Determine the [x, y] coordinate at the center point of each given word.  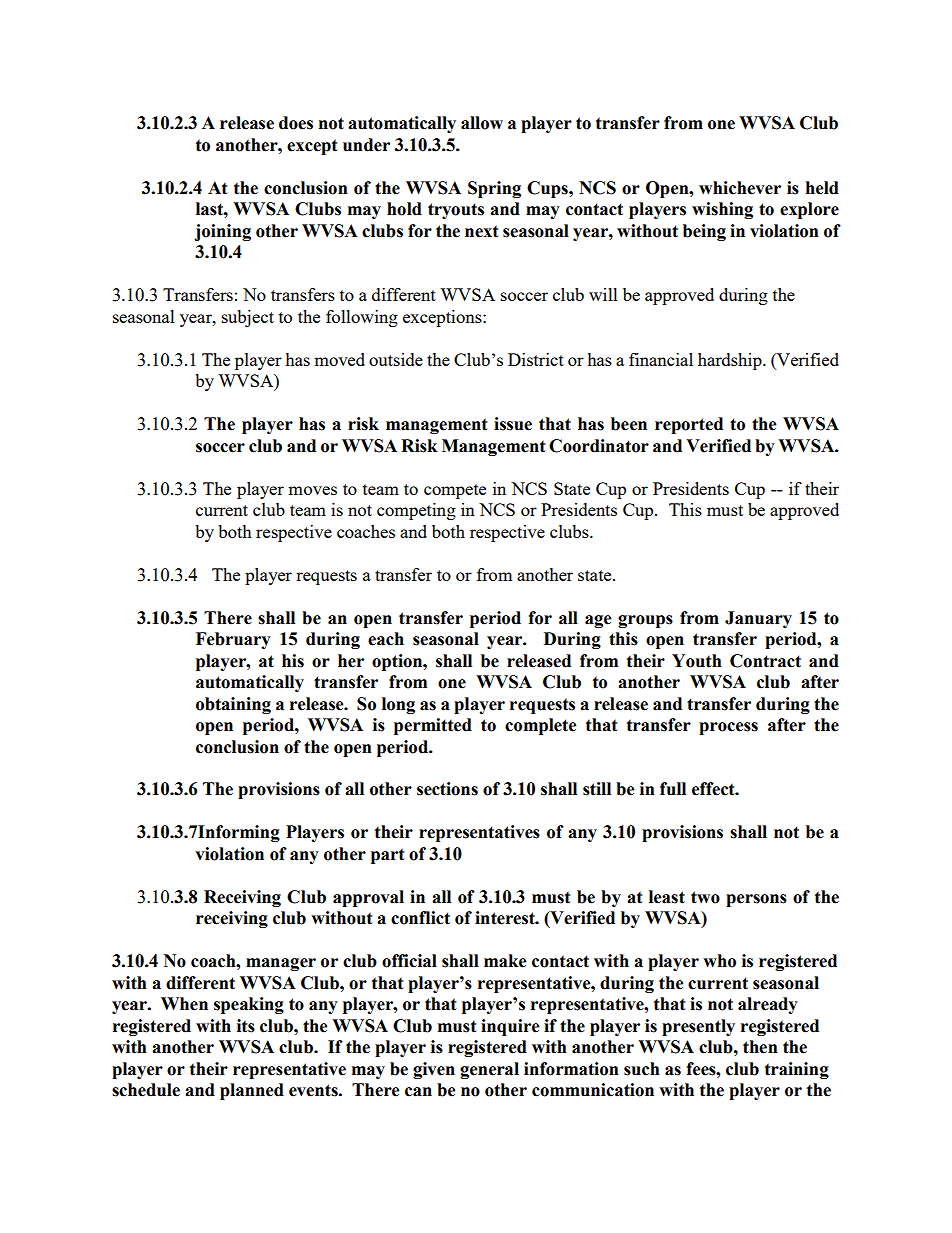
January [758, 619]
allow [482, 123]
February [233, 640]
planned [252, 1091]
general [489, 1070]
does [296, 123]
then [760, 1047]
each [386, 639]
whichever [740, 188]
